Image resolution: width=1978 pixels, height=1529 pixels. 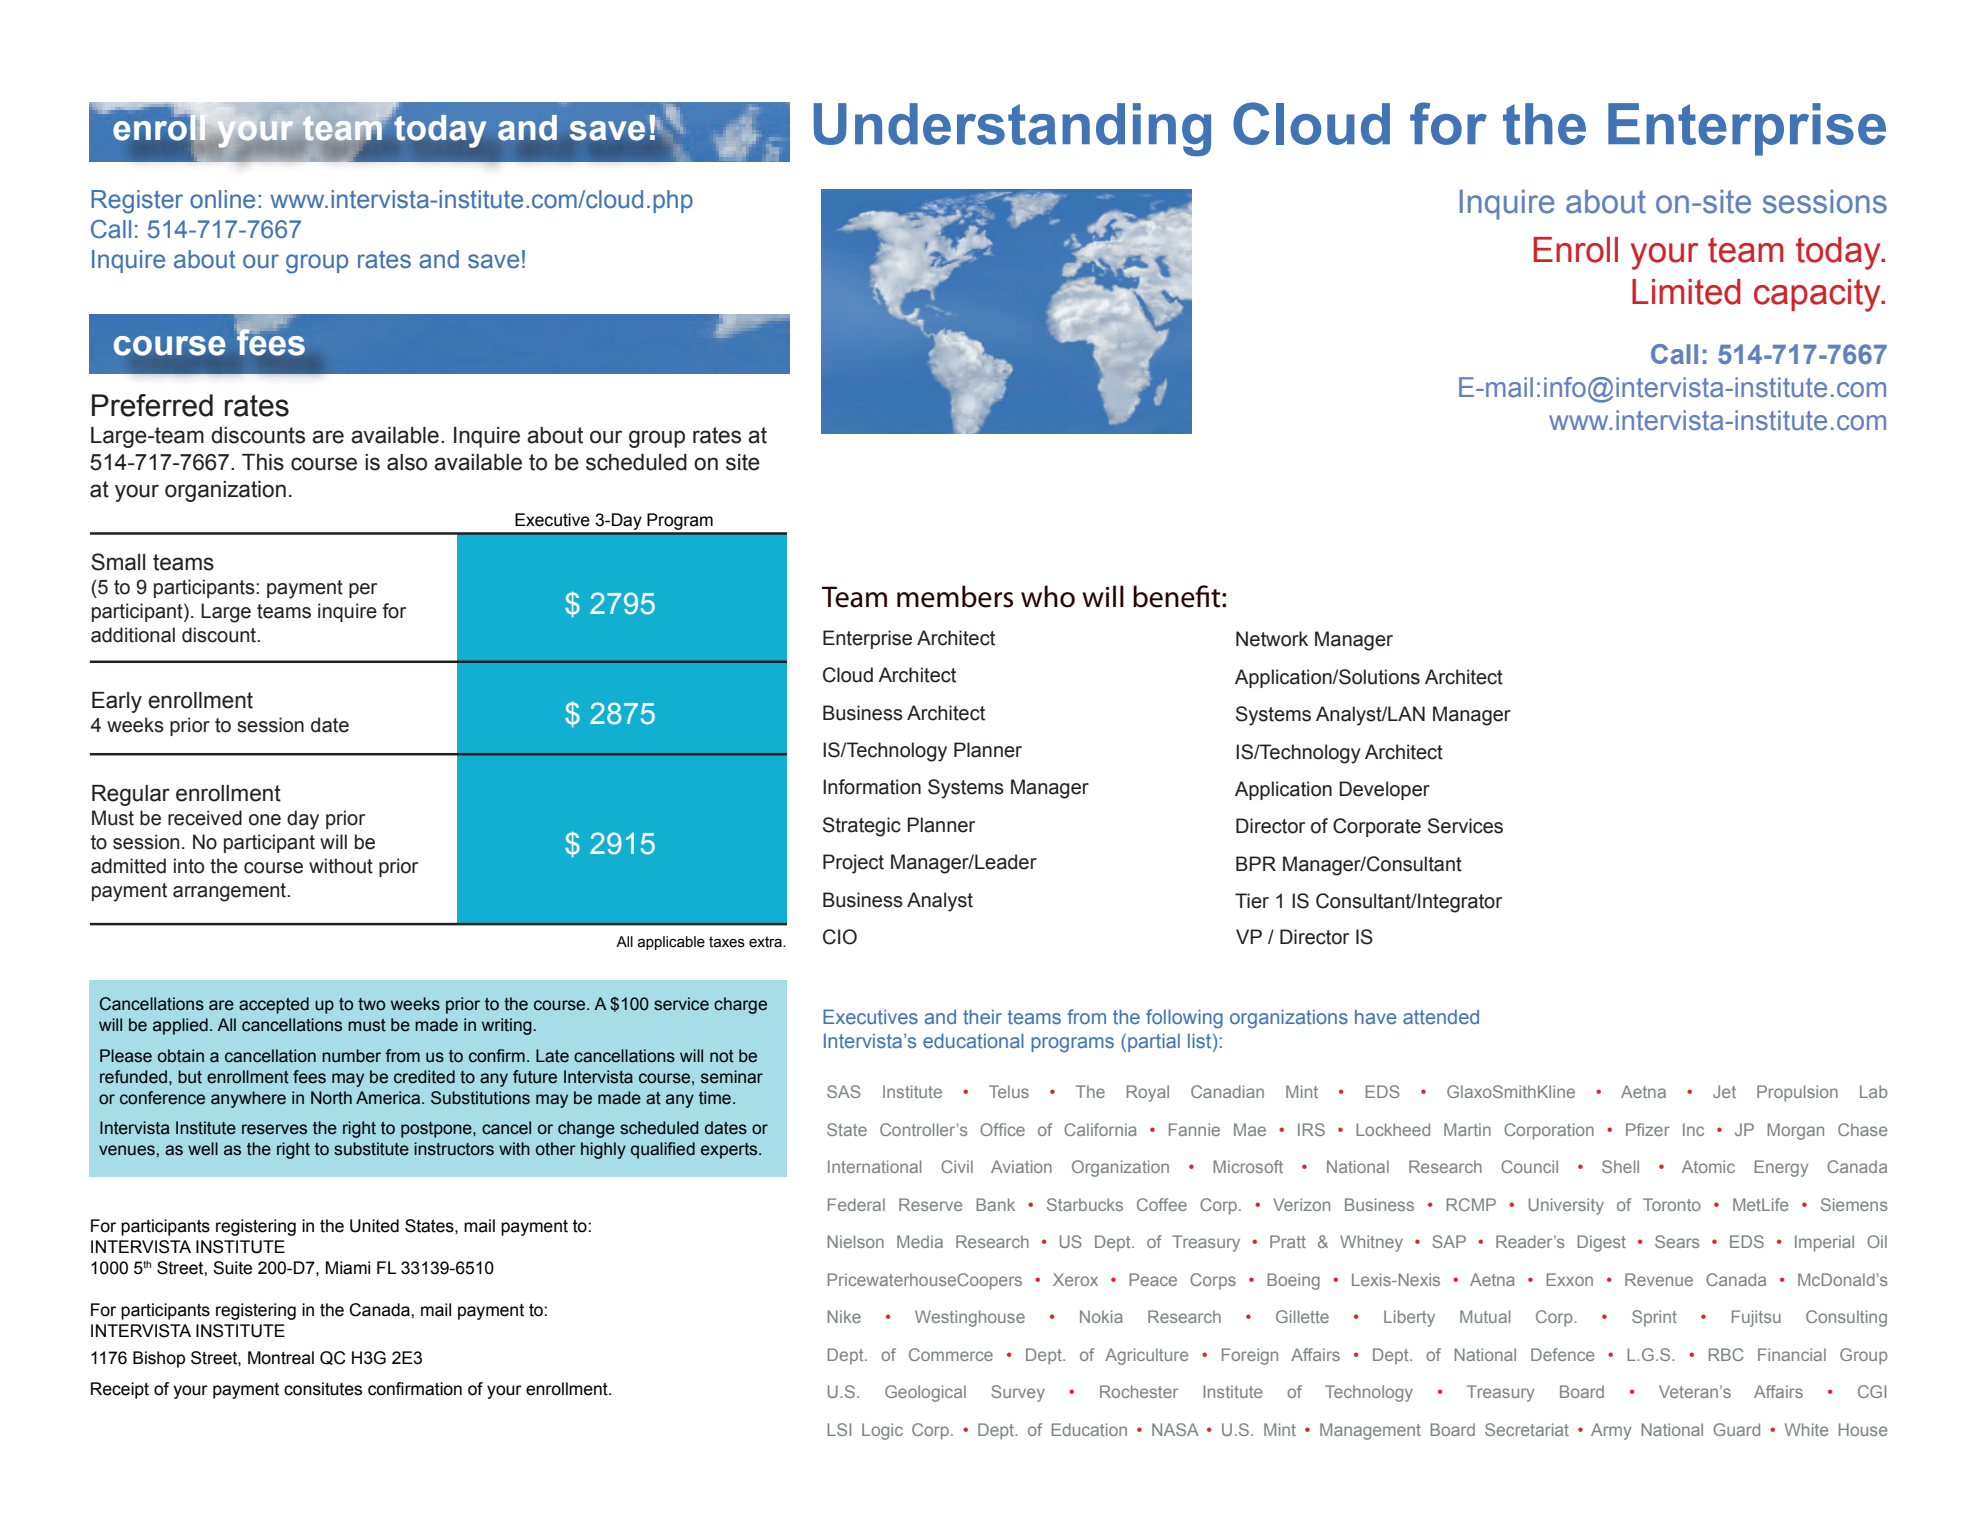 What do you see at coordinates (862, 827) in the image?
I see `Strategic` at bounding box center [862, 827].
